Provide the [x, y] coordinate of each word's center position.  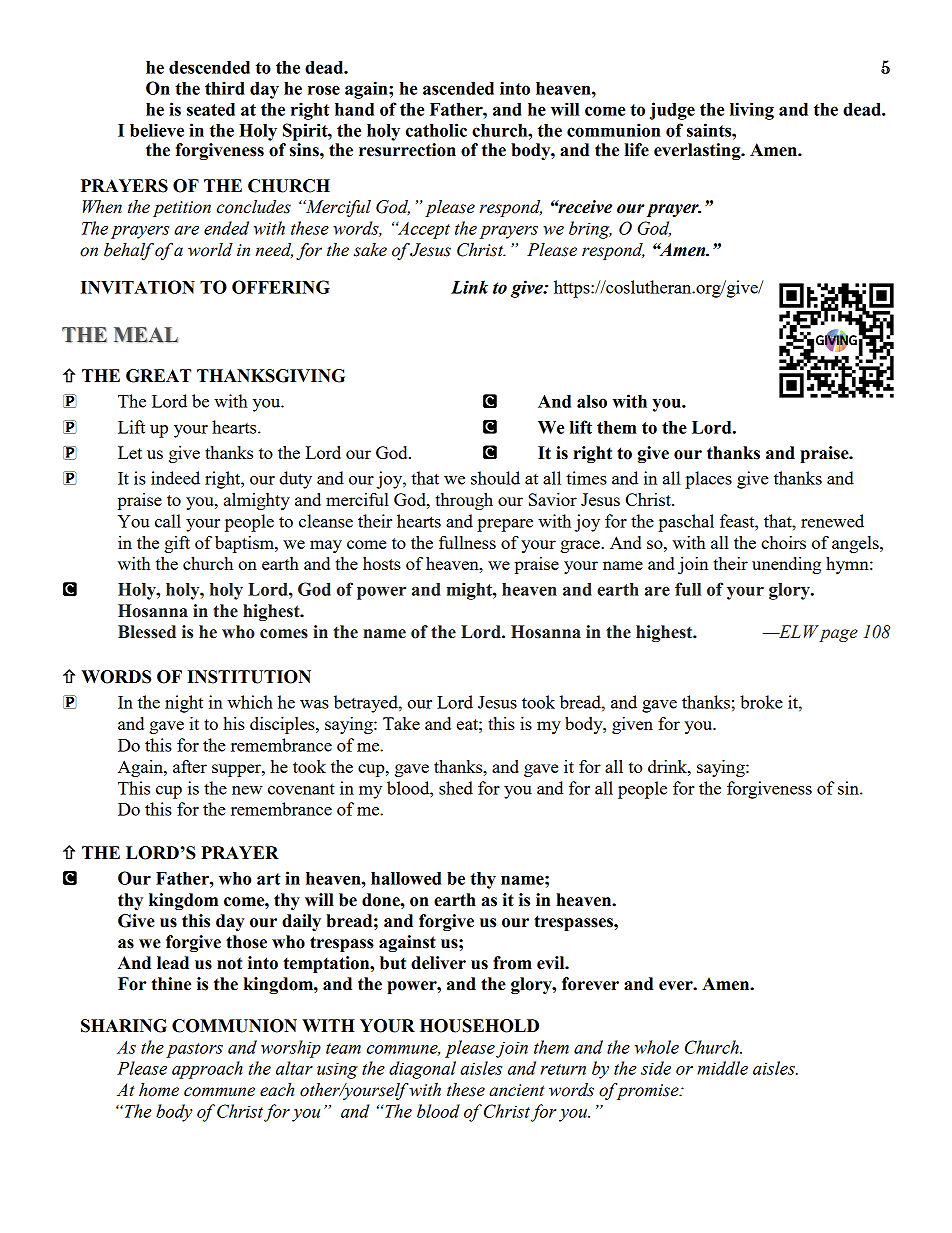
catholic [436, 130]
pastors [194, 1050]
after [190, 766]
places [708, 480]
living [752, 111]
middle [722, 1068]
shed [456, 788]
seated [211, 109]
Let [130, 452]
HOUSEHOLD [479, 1026]
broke [761, 702]
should [495, 478]
